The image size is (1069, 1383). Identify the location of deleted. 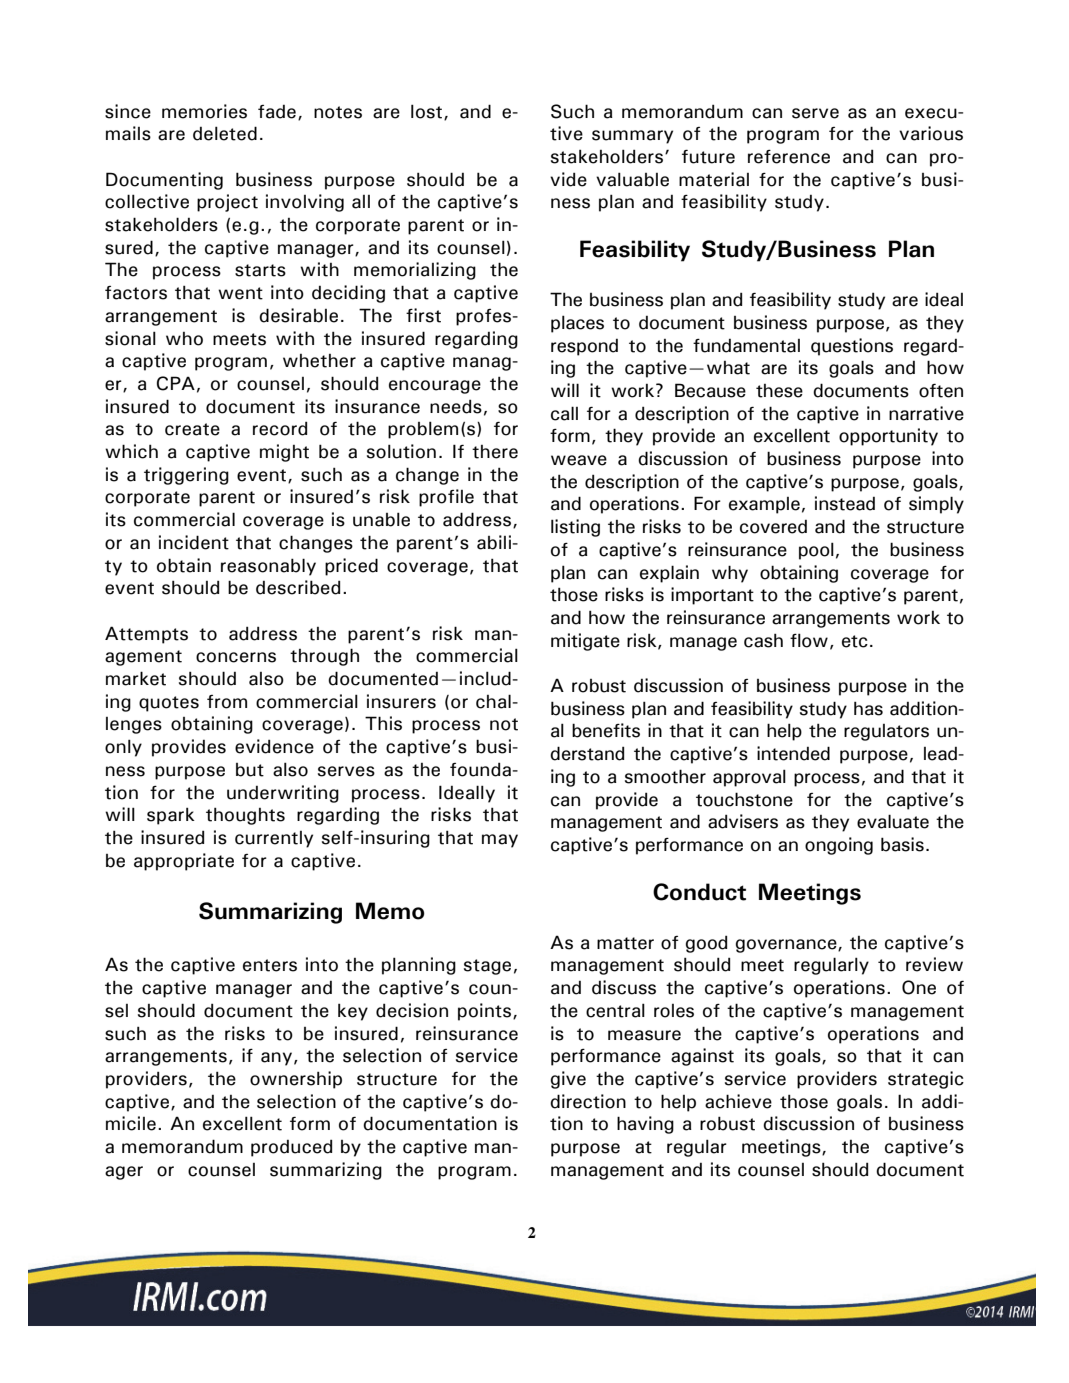
(225, 133).
